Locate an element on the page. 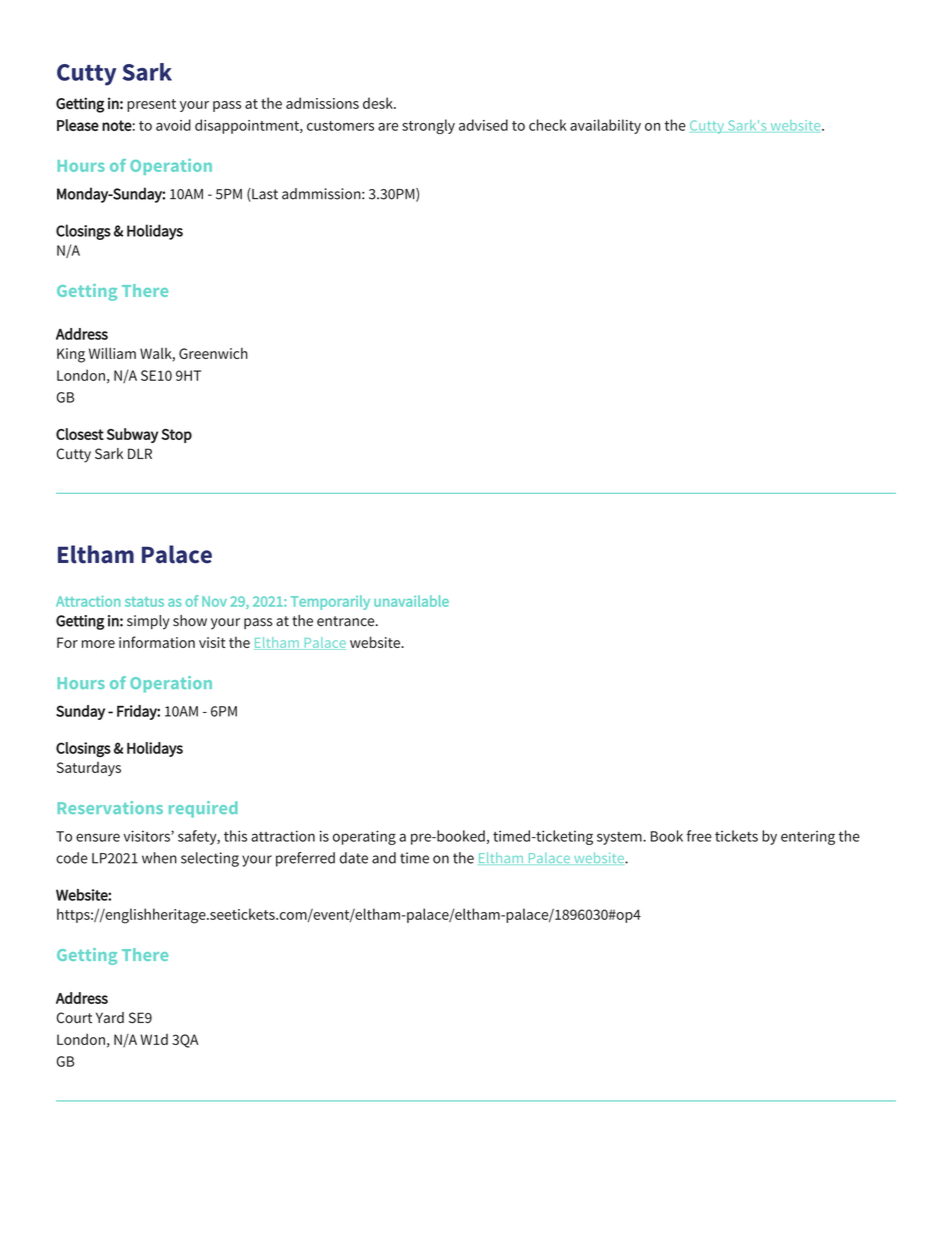 The height and width of the document is (1233, 952). William is located at coordinates (112, 353).
